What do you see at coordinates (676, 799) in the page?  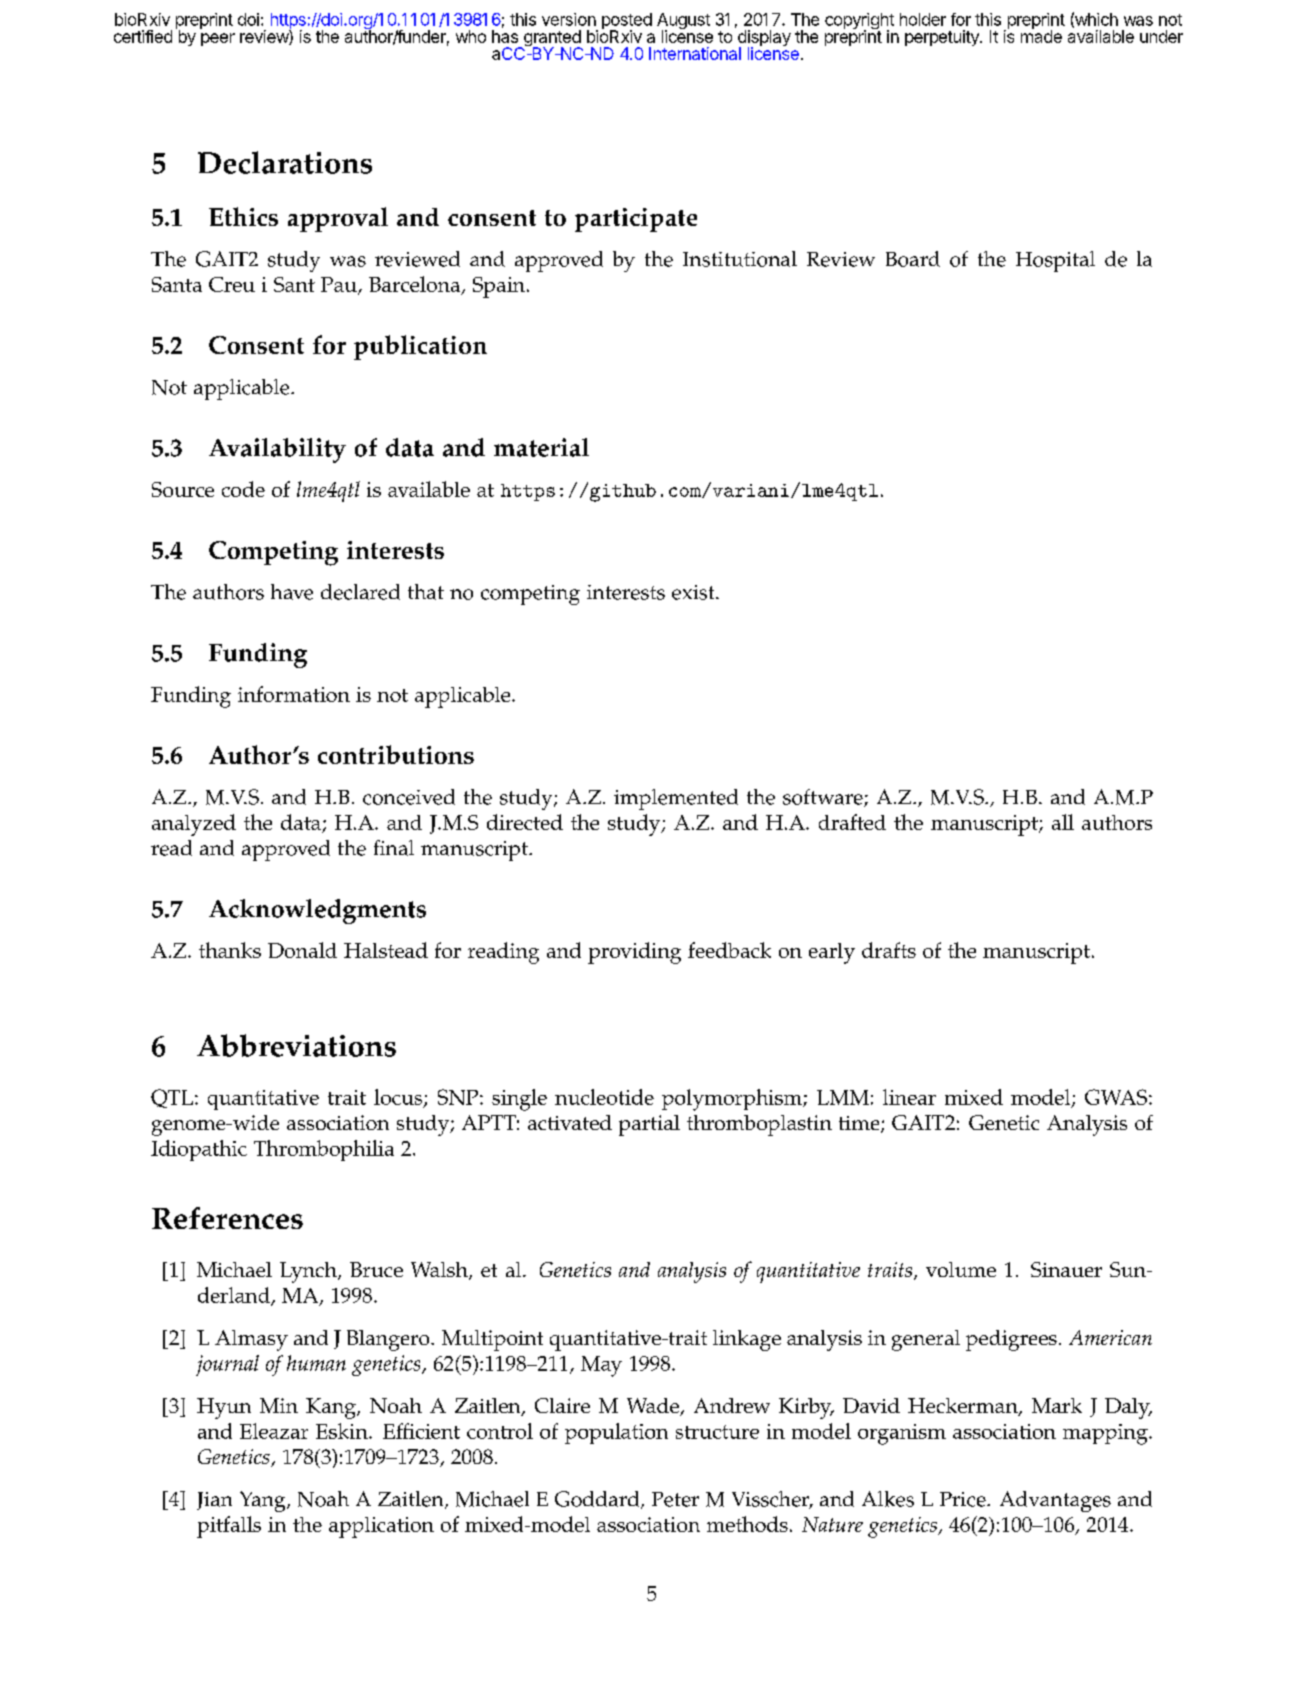 I see `implemented` at bounding box center [676, 799].
